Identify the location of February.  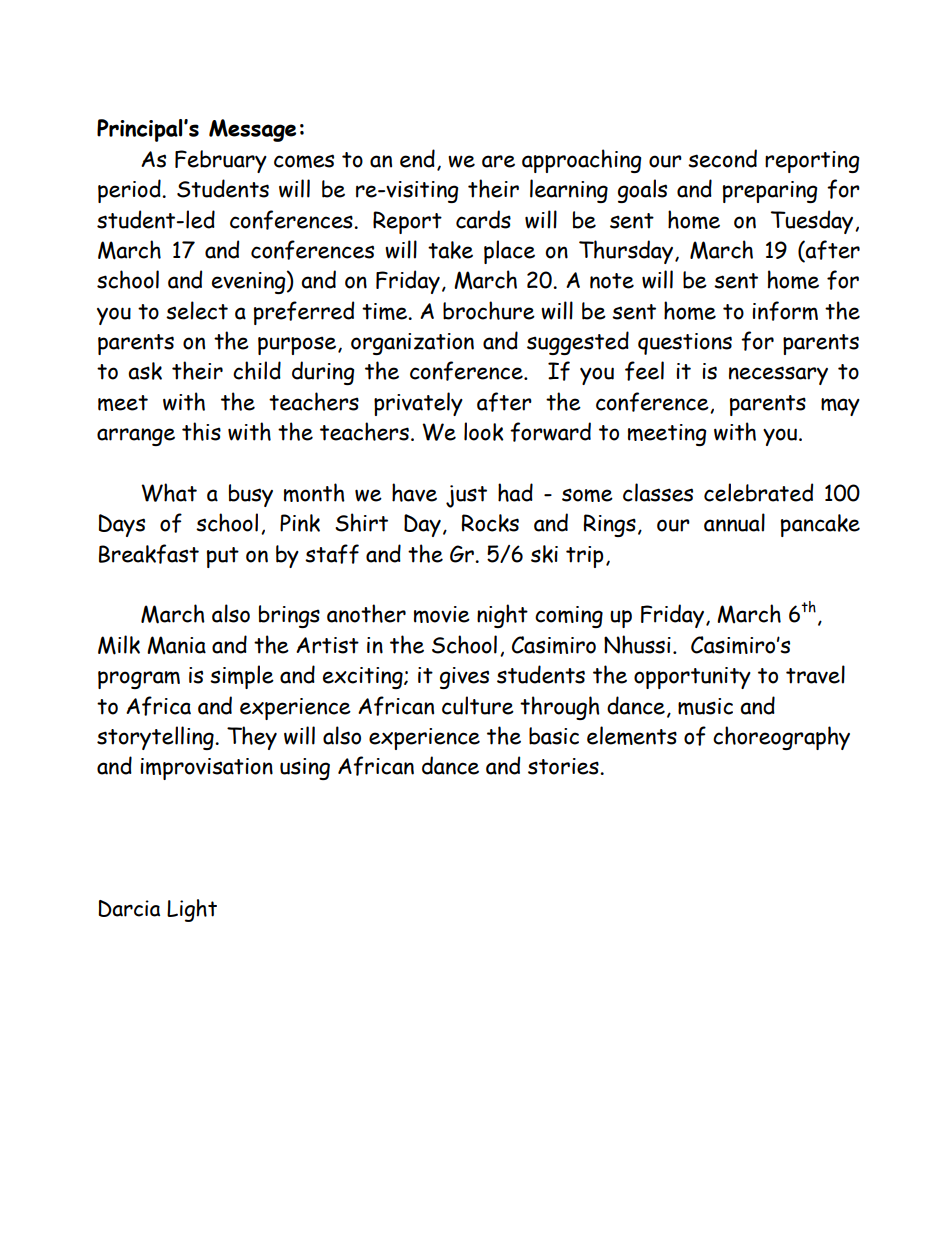
(221, 161).
